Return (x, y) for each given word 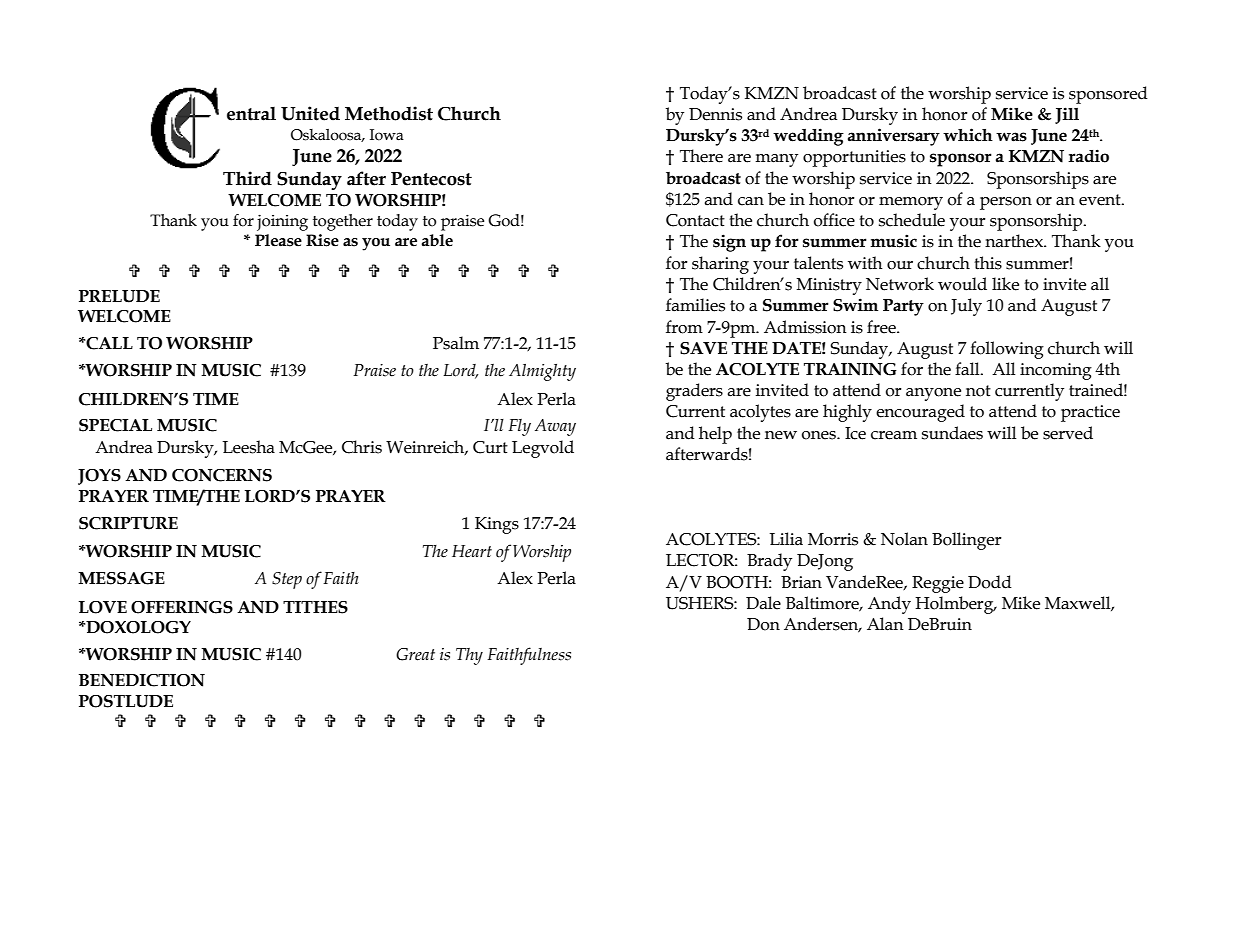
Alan (885, 624)
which (968, 135)
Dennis (715, 114)
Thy (469, 656)
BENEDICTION (142, 680)
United (310, 113)
